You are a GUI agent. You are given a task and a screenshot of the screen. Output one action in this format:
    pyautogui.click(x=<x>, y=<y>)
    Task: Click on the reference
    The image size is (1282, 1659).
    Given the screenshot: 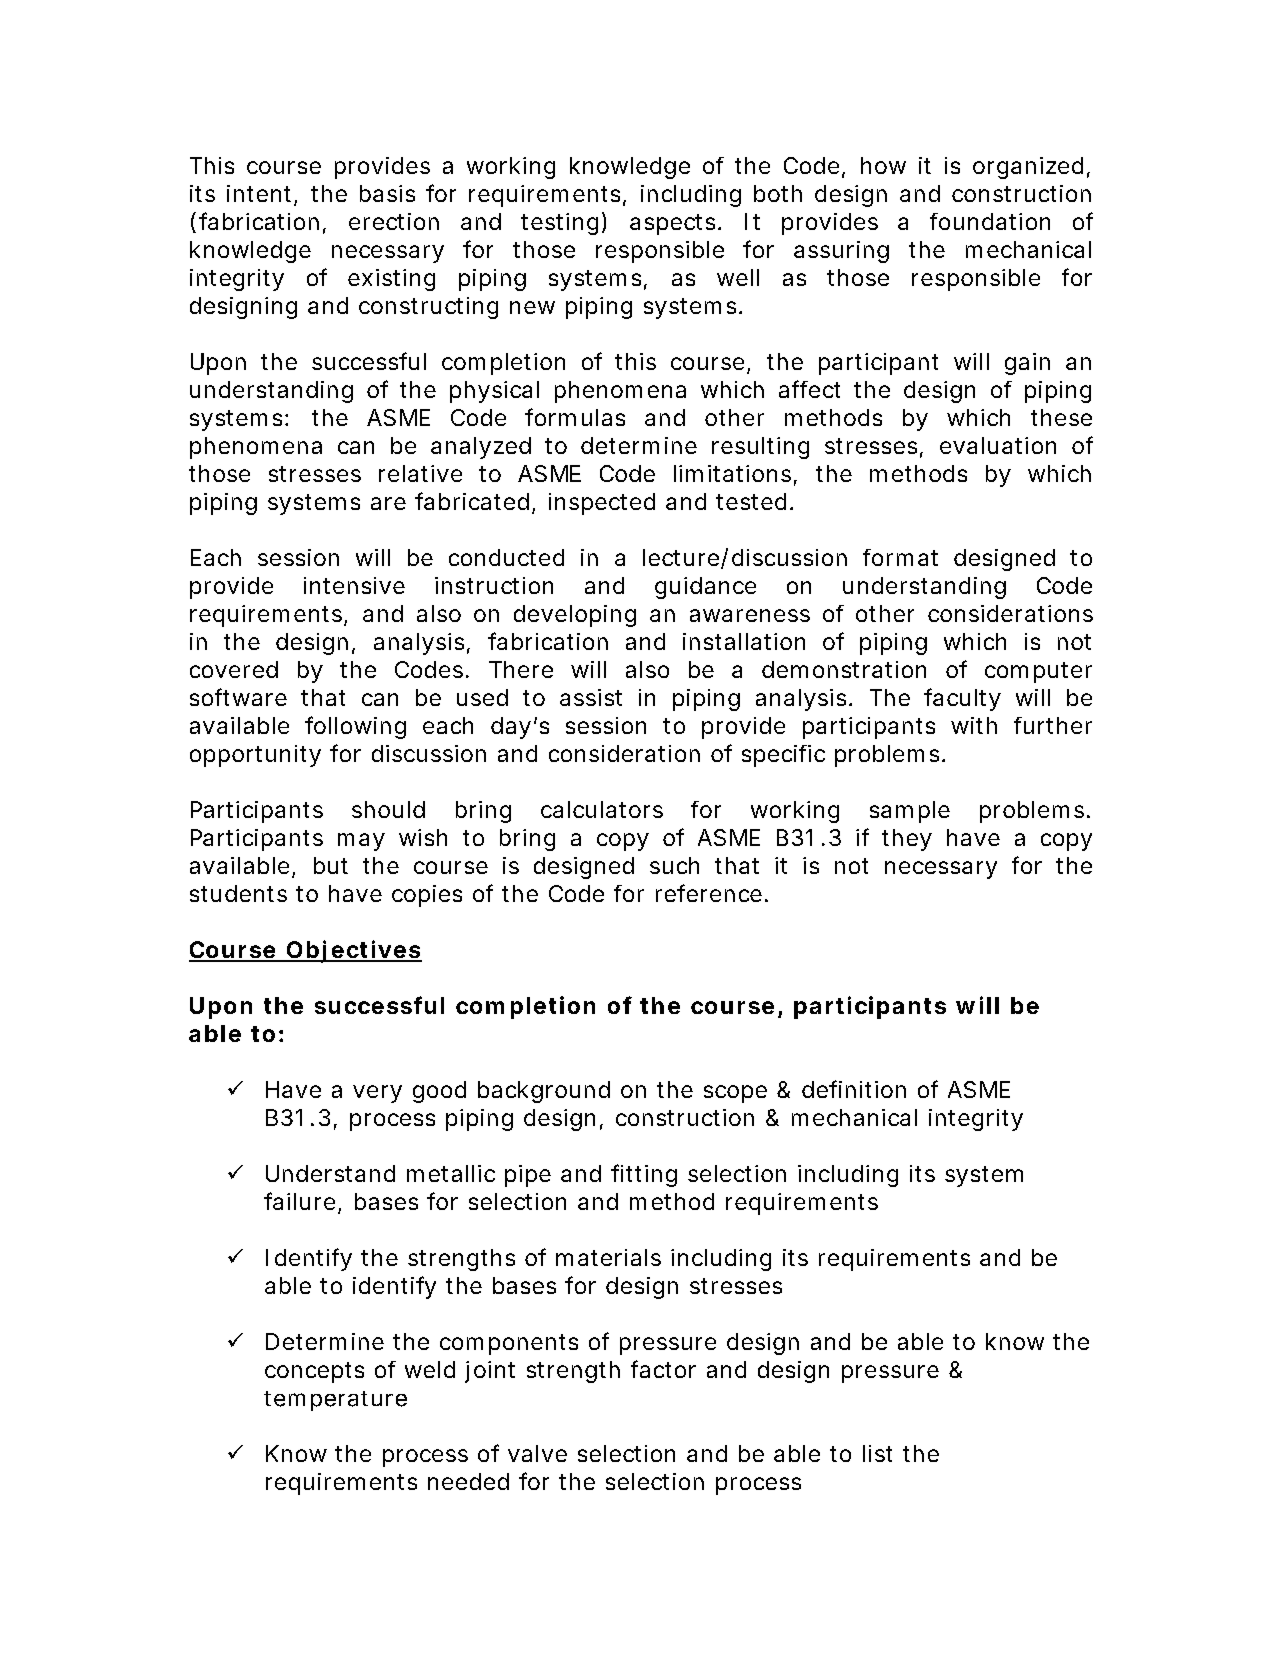 What is the action you would take?
    pyautogui.click(x=709, y=893)
